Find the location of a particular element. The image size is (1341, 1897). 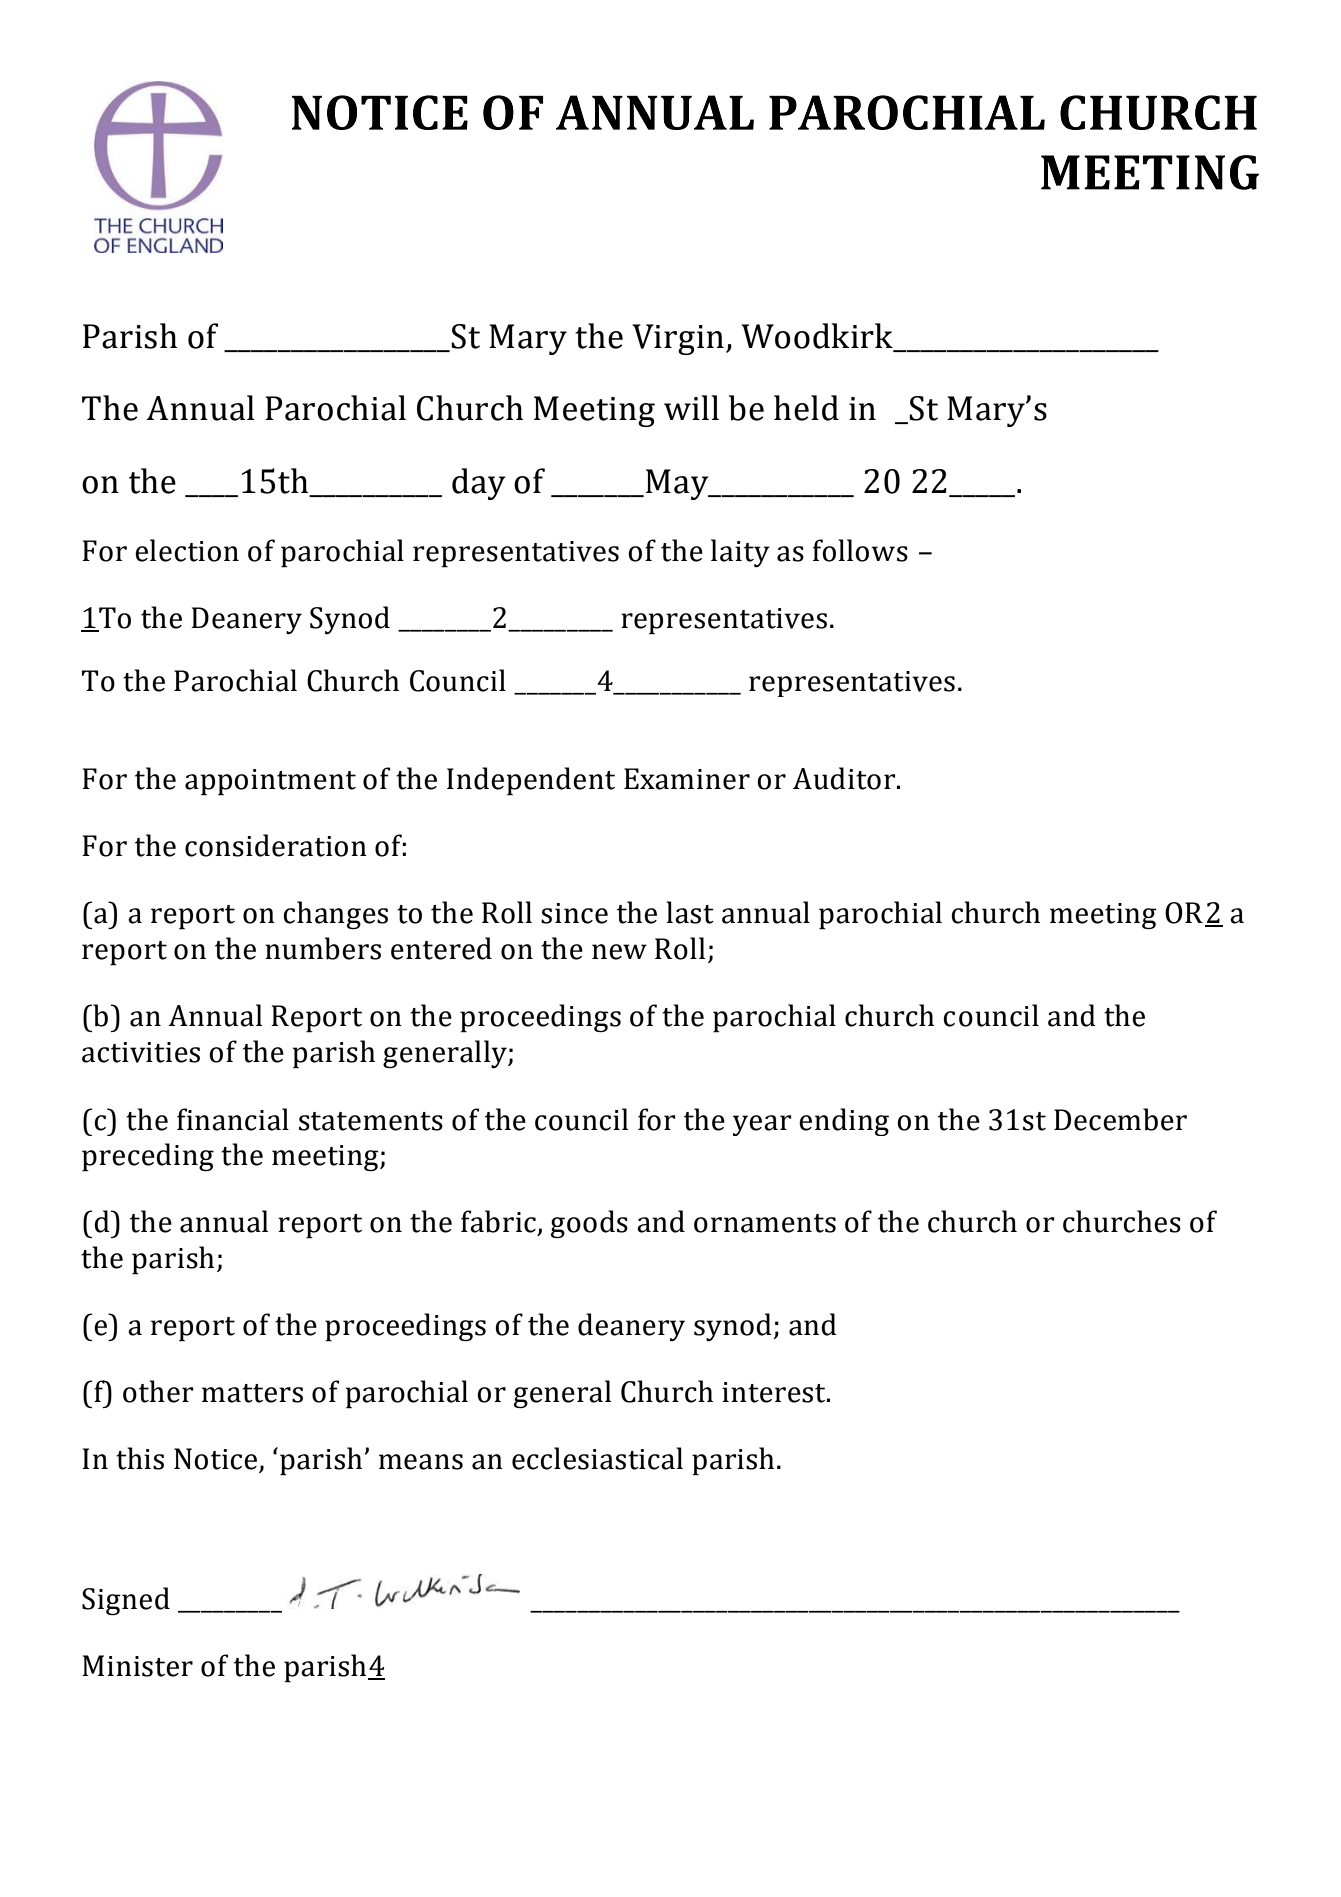

December is located at coordinates (1120, 1119).
